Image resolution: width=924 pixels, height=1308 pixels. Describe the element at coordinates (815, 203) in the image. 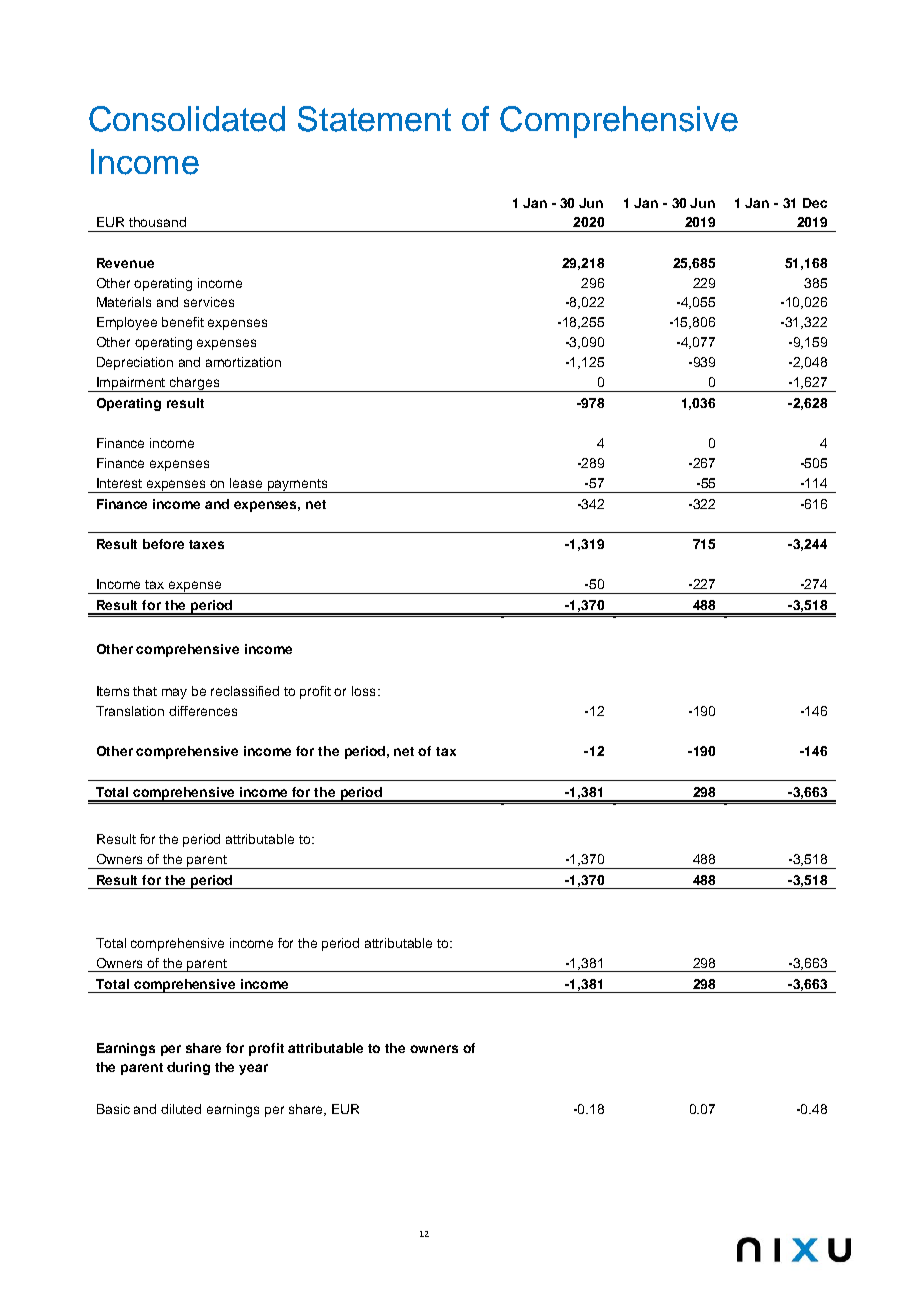

I see `Dec` at that location.
